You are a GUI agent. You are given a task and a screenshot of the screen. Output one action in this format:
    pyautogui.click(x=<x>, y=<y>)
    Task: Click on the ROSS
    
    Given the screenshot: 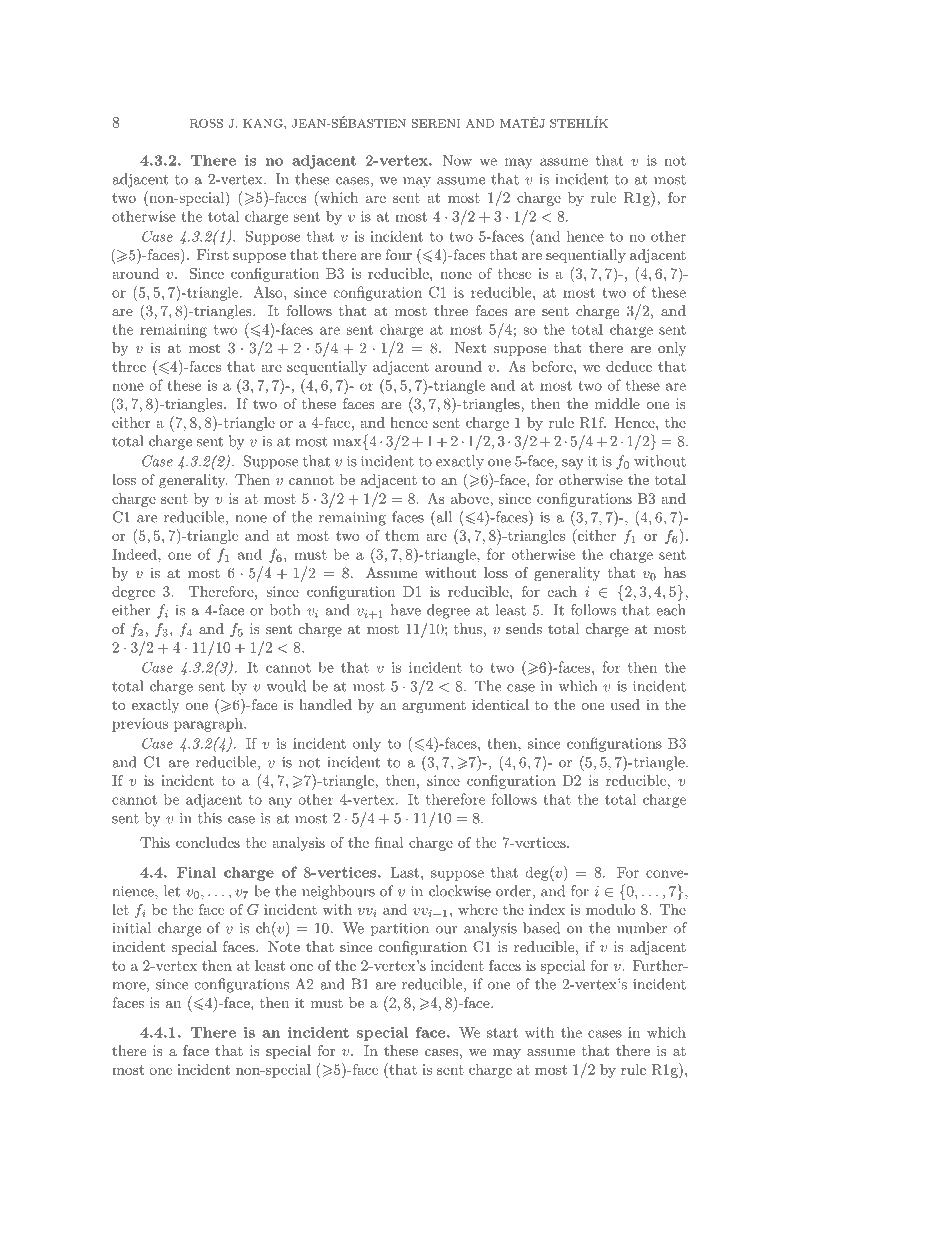 What is the action you would take?
    pyautogui.click(x=206, y=123)
